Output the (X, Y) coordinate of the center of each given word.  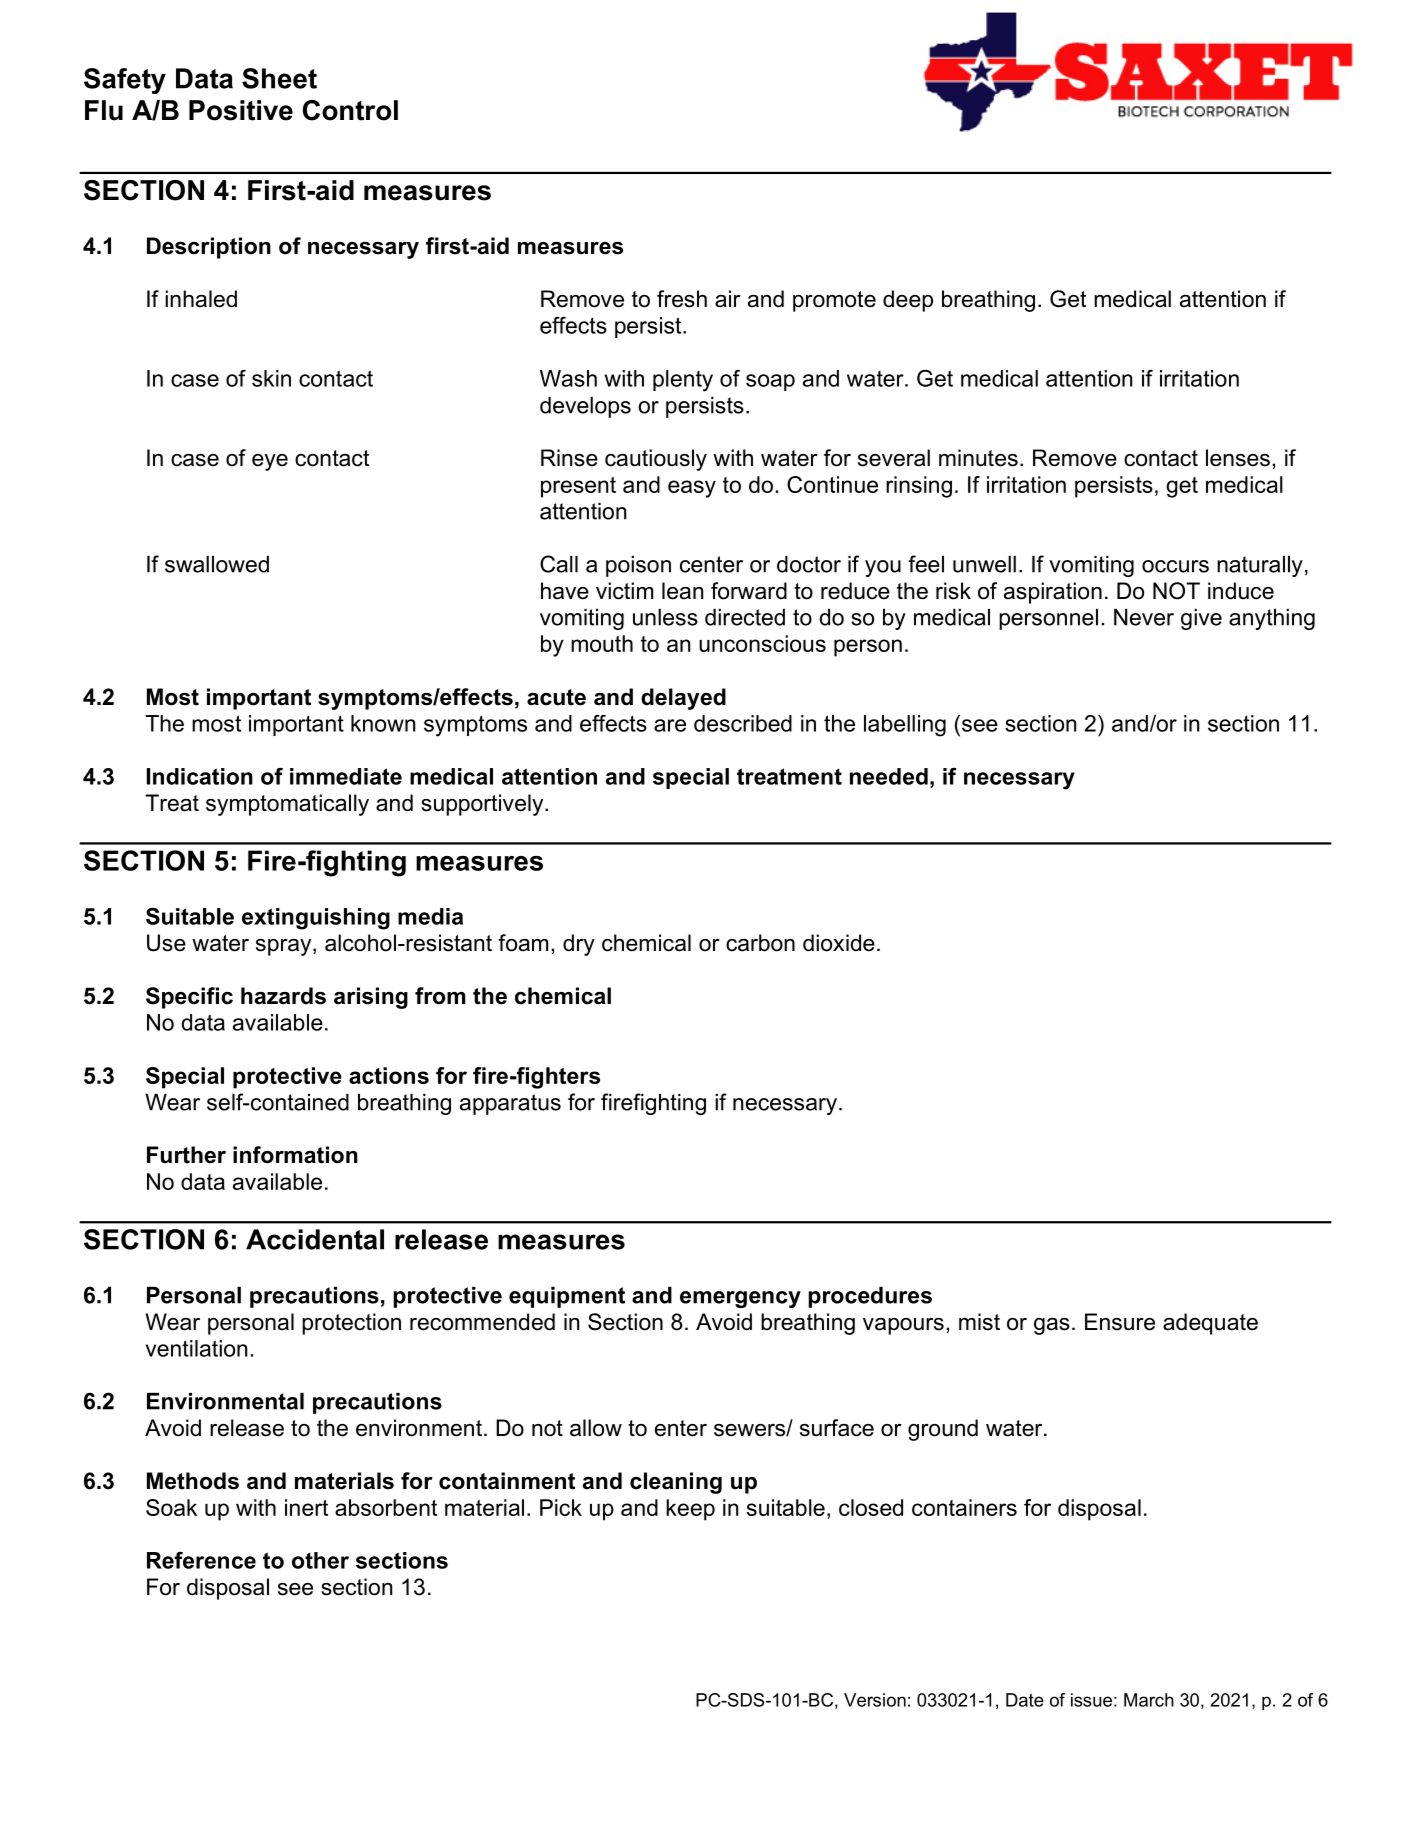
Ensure (1120, 1322)
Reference (201, 1560)
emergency (740, 1299)
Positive (241, 110)
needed (889, 776)
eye (270, 462)
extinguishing (316, 919)
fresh (682, 299)
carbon (760, 943)
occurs (1175, 566)
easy (692, 489)
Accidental (315, 1239)
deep (908, 301)
